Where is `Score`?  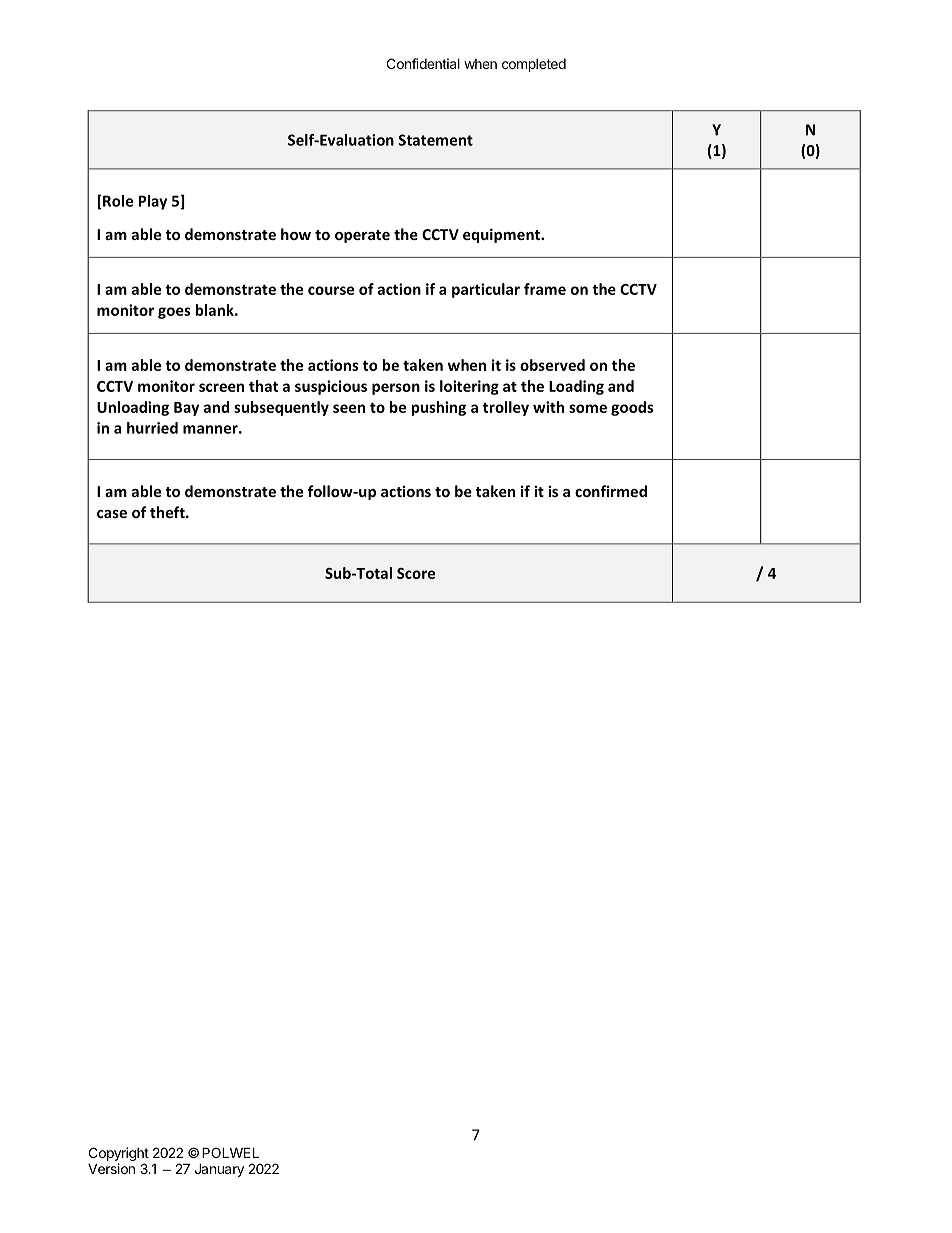
Score is located at coordinates (416, 573).
